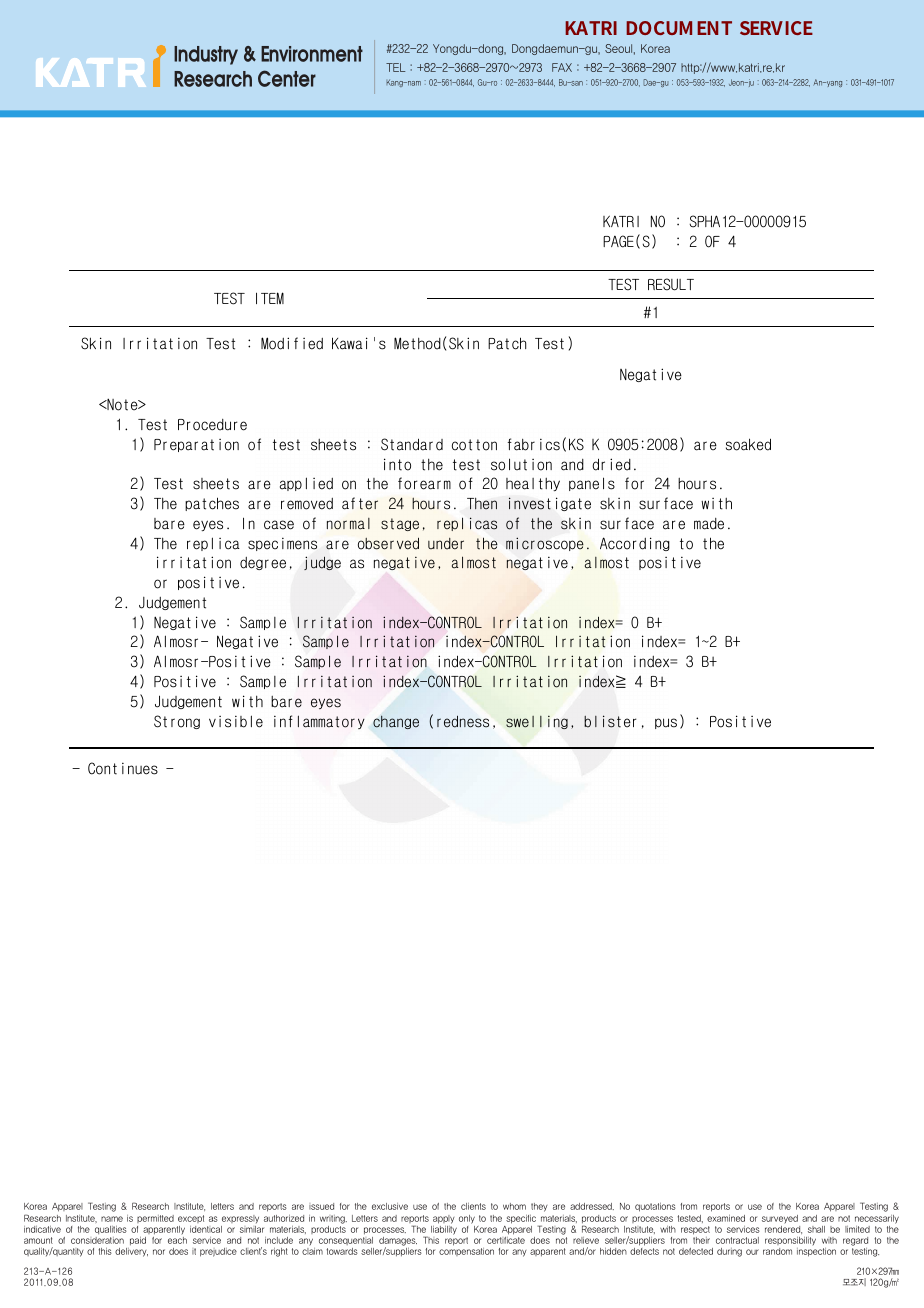 This screenshot has width=924, height=1308. Describe the element at coordinates (748, 444) in the screenshot. I see `soaked` at that location.
